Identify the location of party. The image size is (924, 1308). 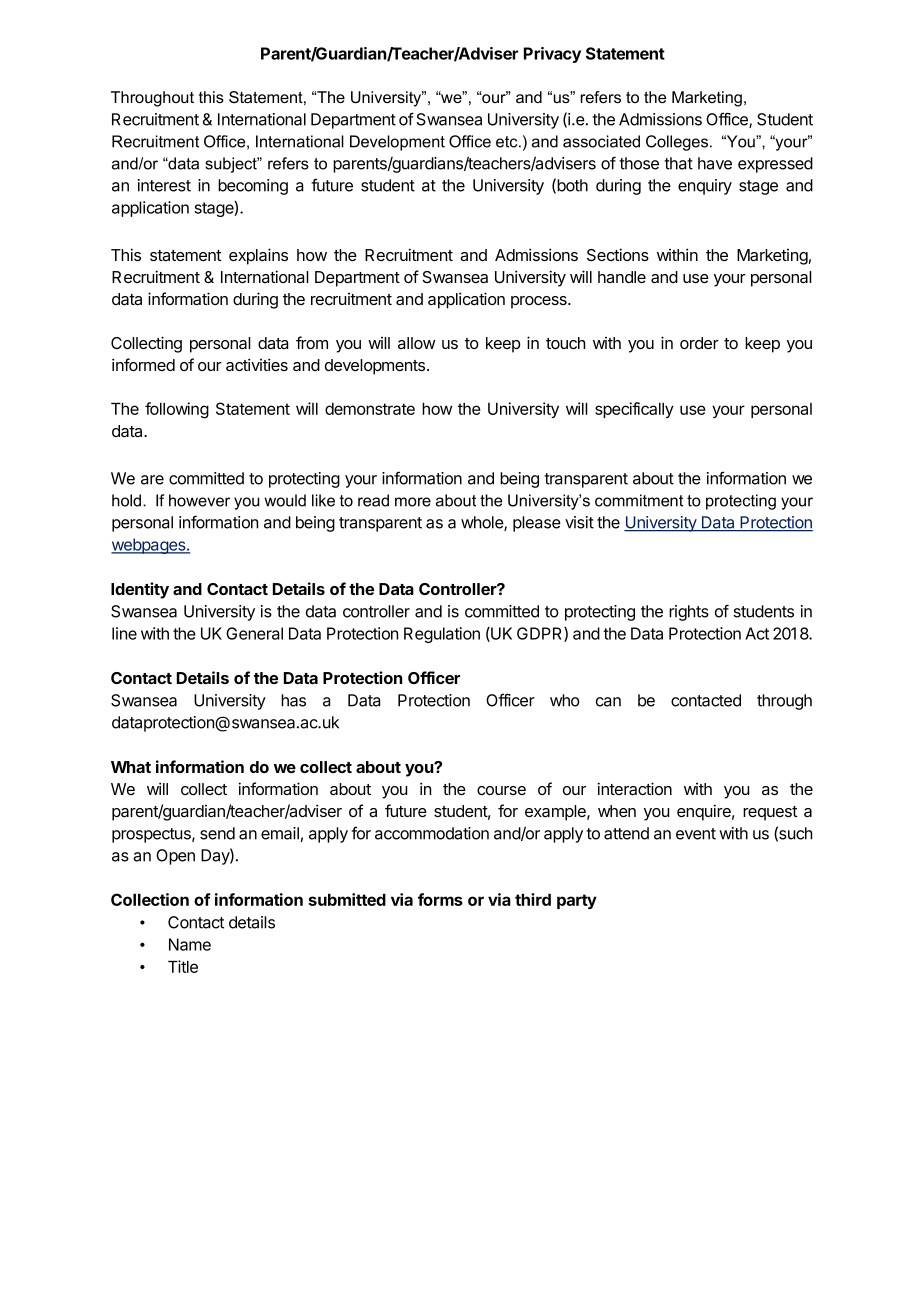
(577, 901).
